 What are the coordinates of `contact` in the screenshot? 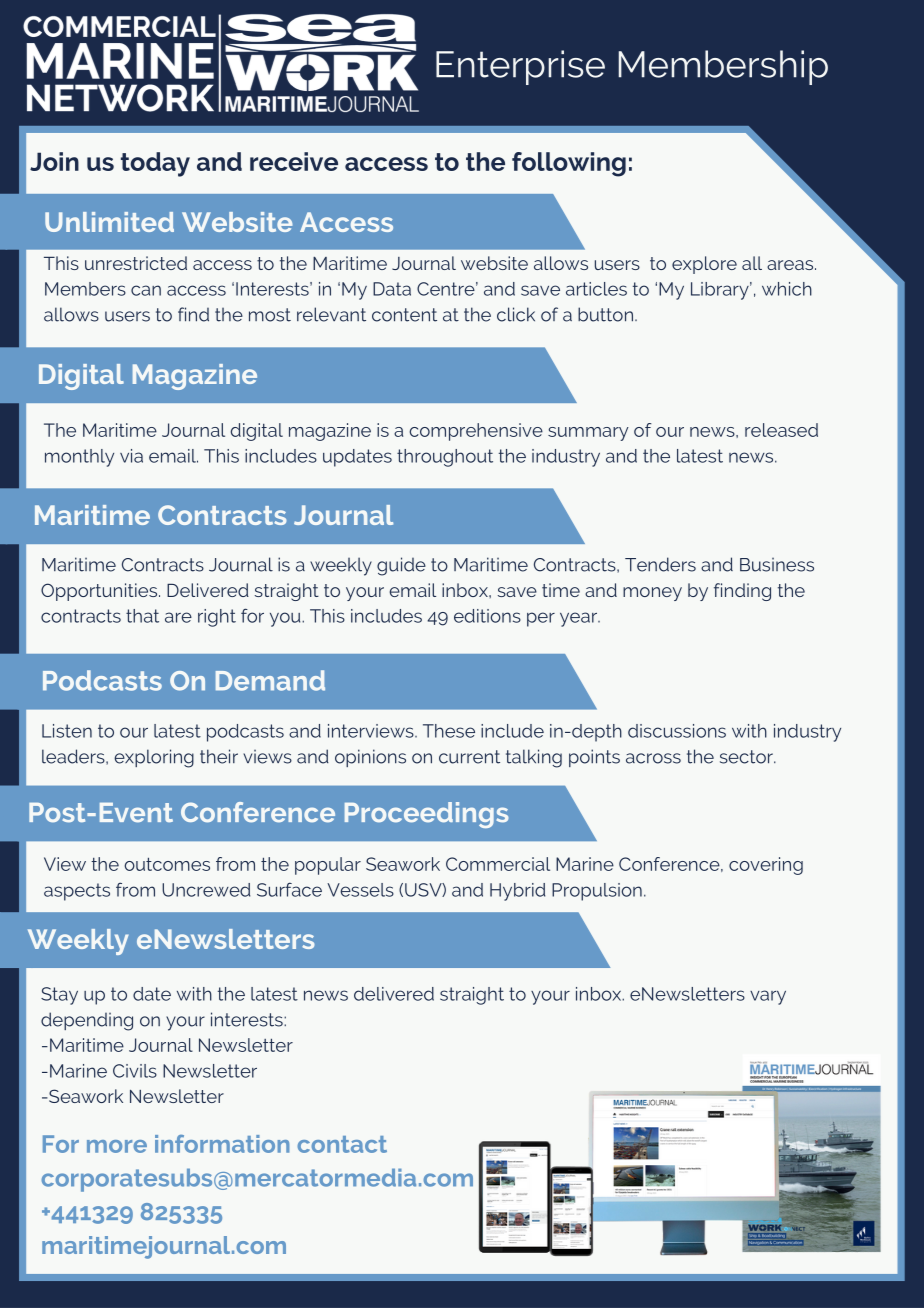 It's located at (342, 1144).
